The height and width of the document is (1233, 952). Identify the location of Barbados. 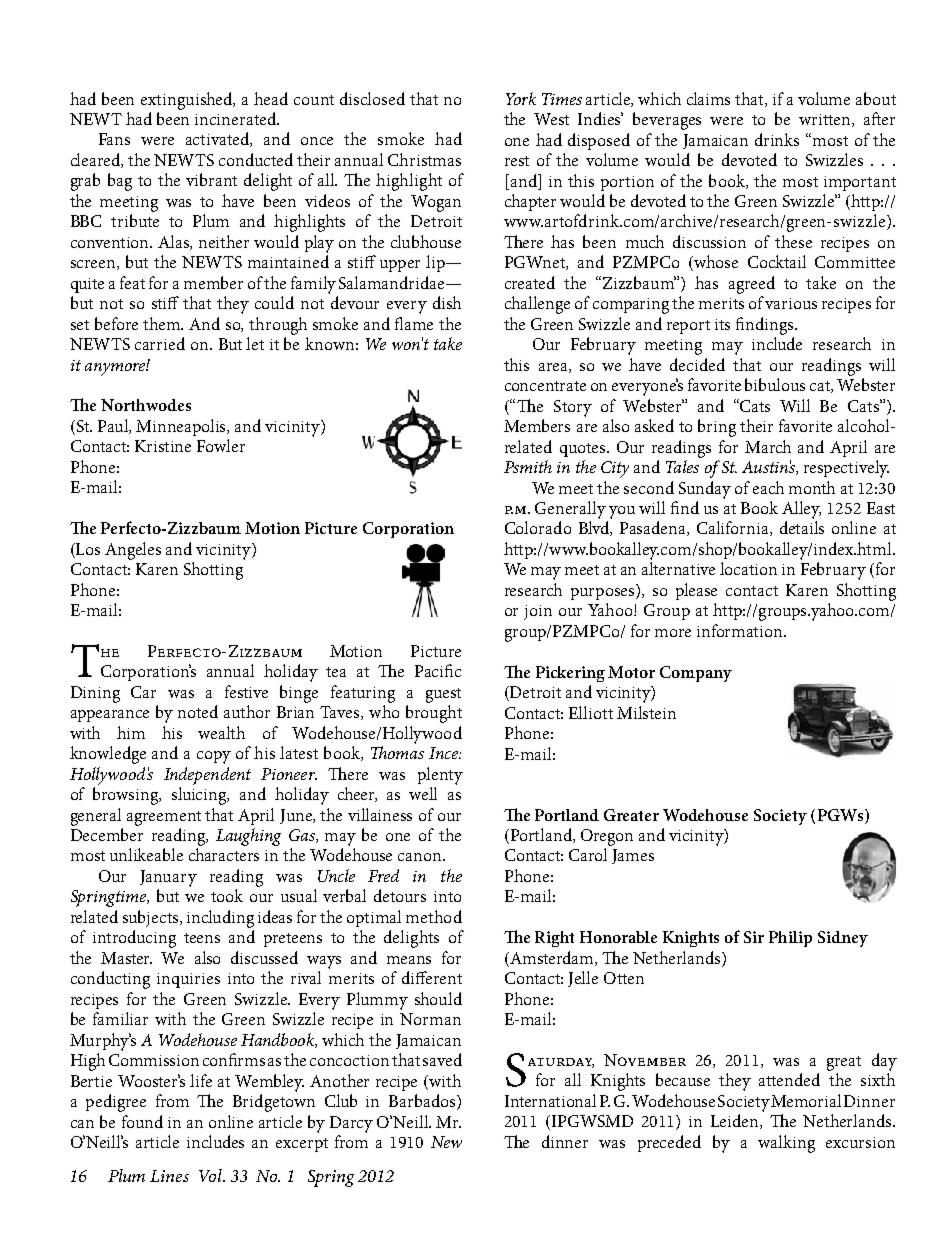
(423, 1102).
